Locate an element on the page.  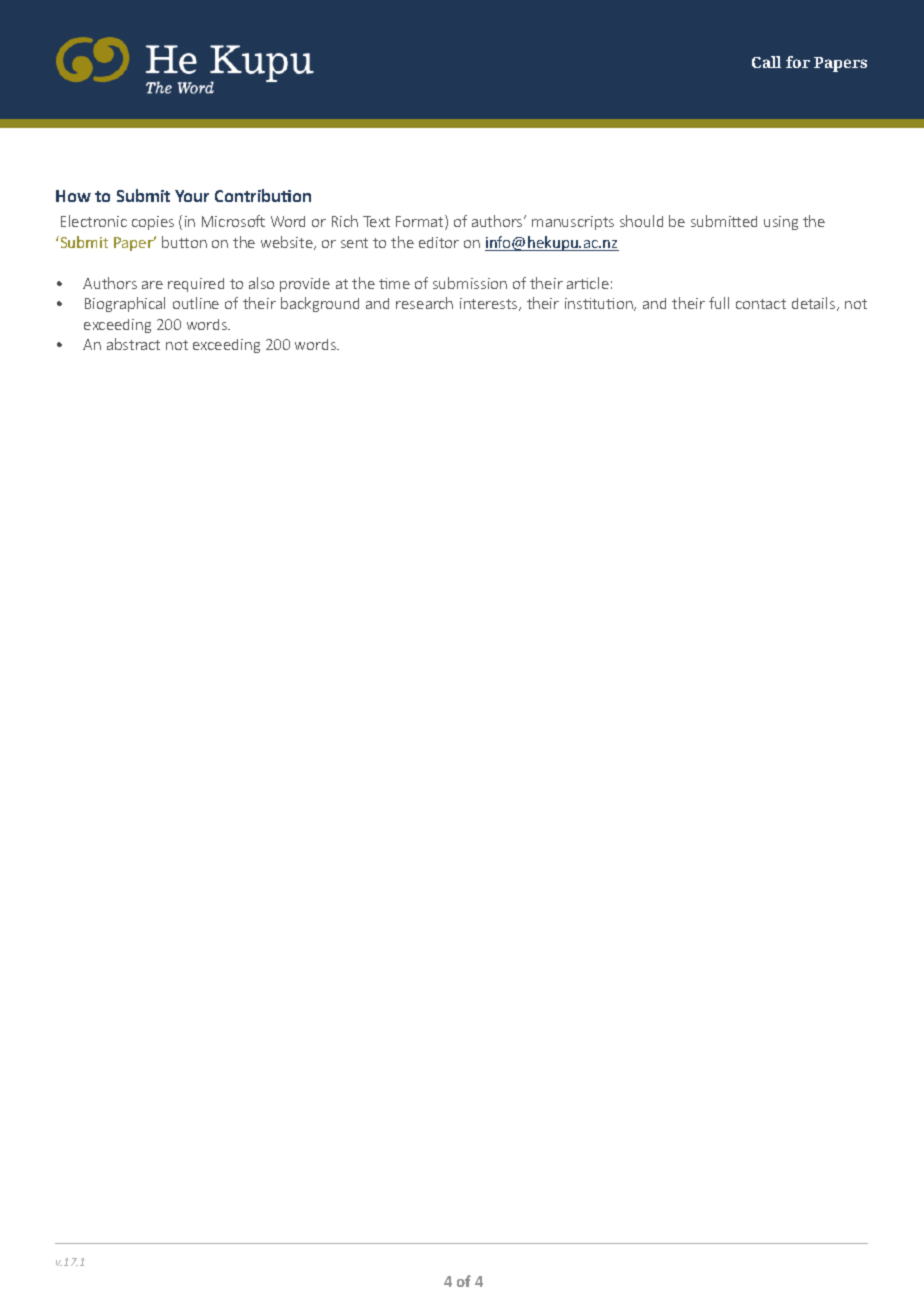
Format is located at coordinates (421, 222).
